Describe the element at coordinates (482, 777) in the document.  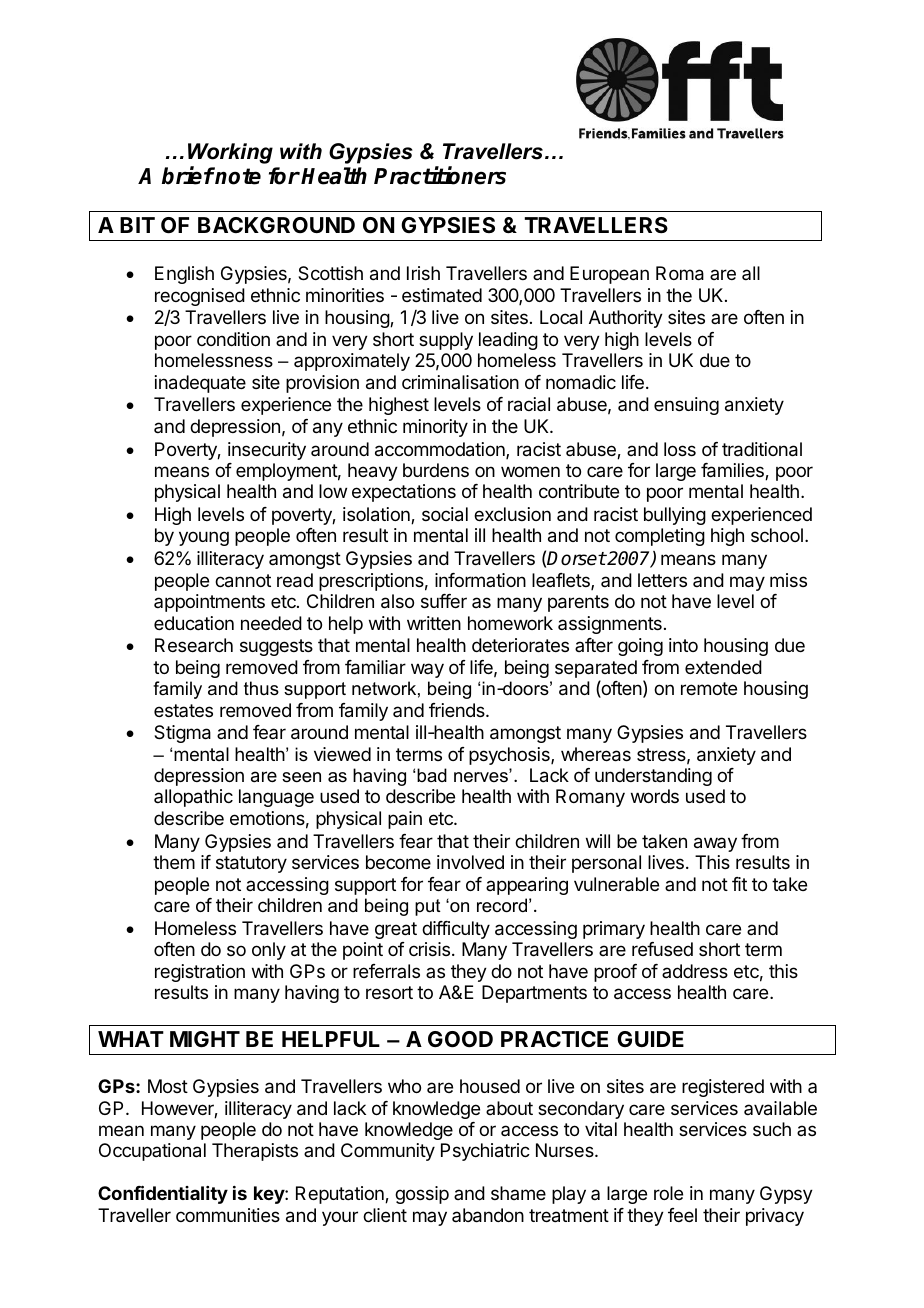
I see `nerves` at that location.
